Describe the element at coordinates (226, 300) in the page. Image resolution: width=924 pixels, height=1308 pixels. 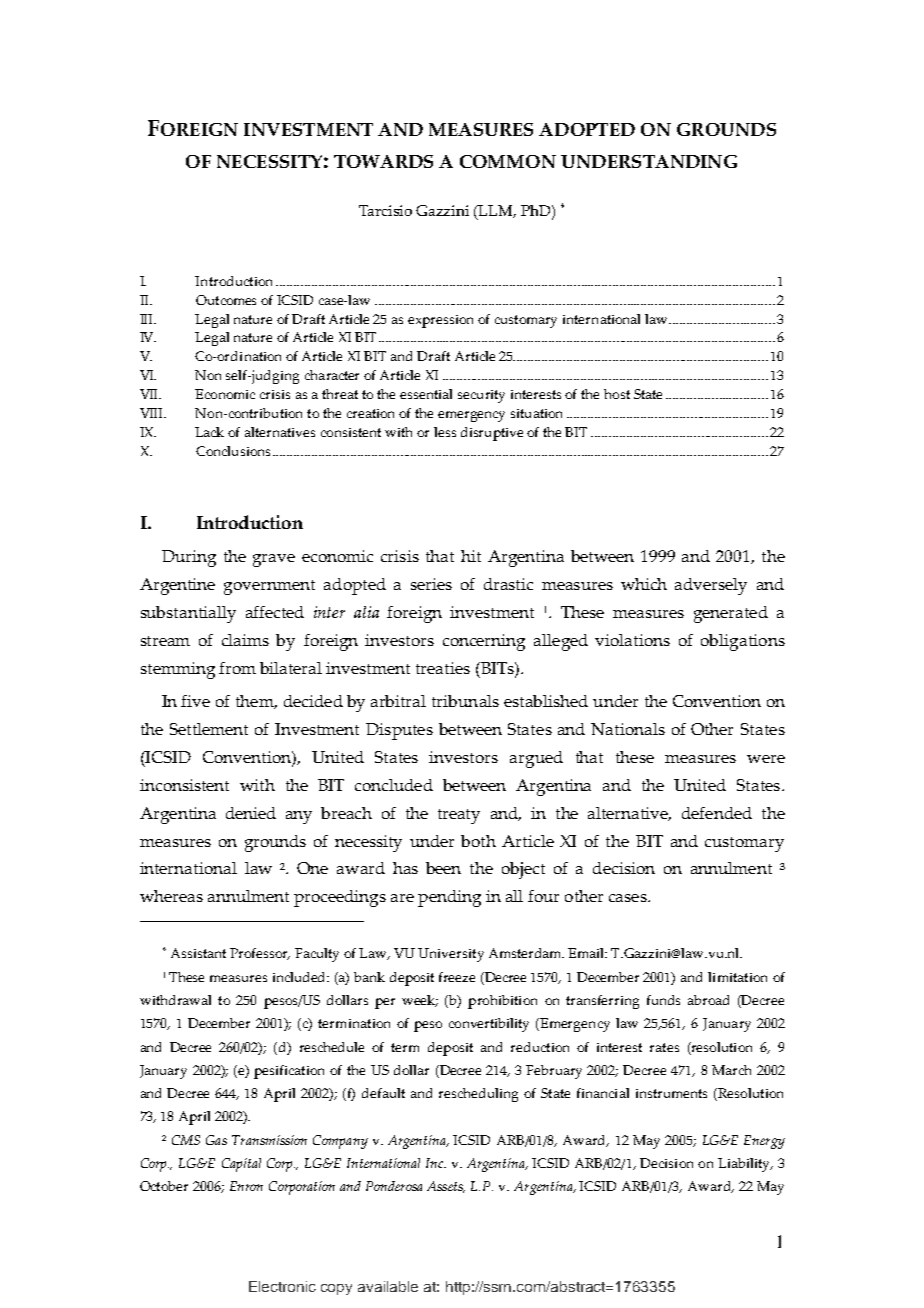
I see `Outcomes` at that location.
